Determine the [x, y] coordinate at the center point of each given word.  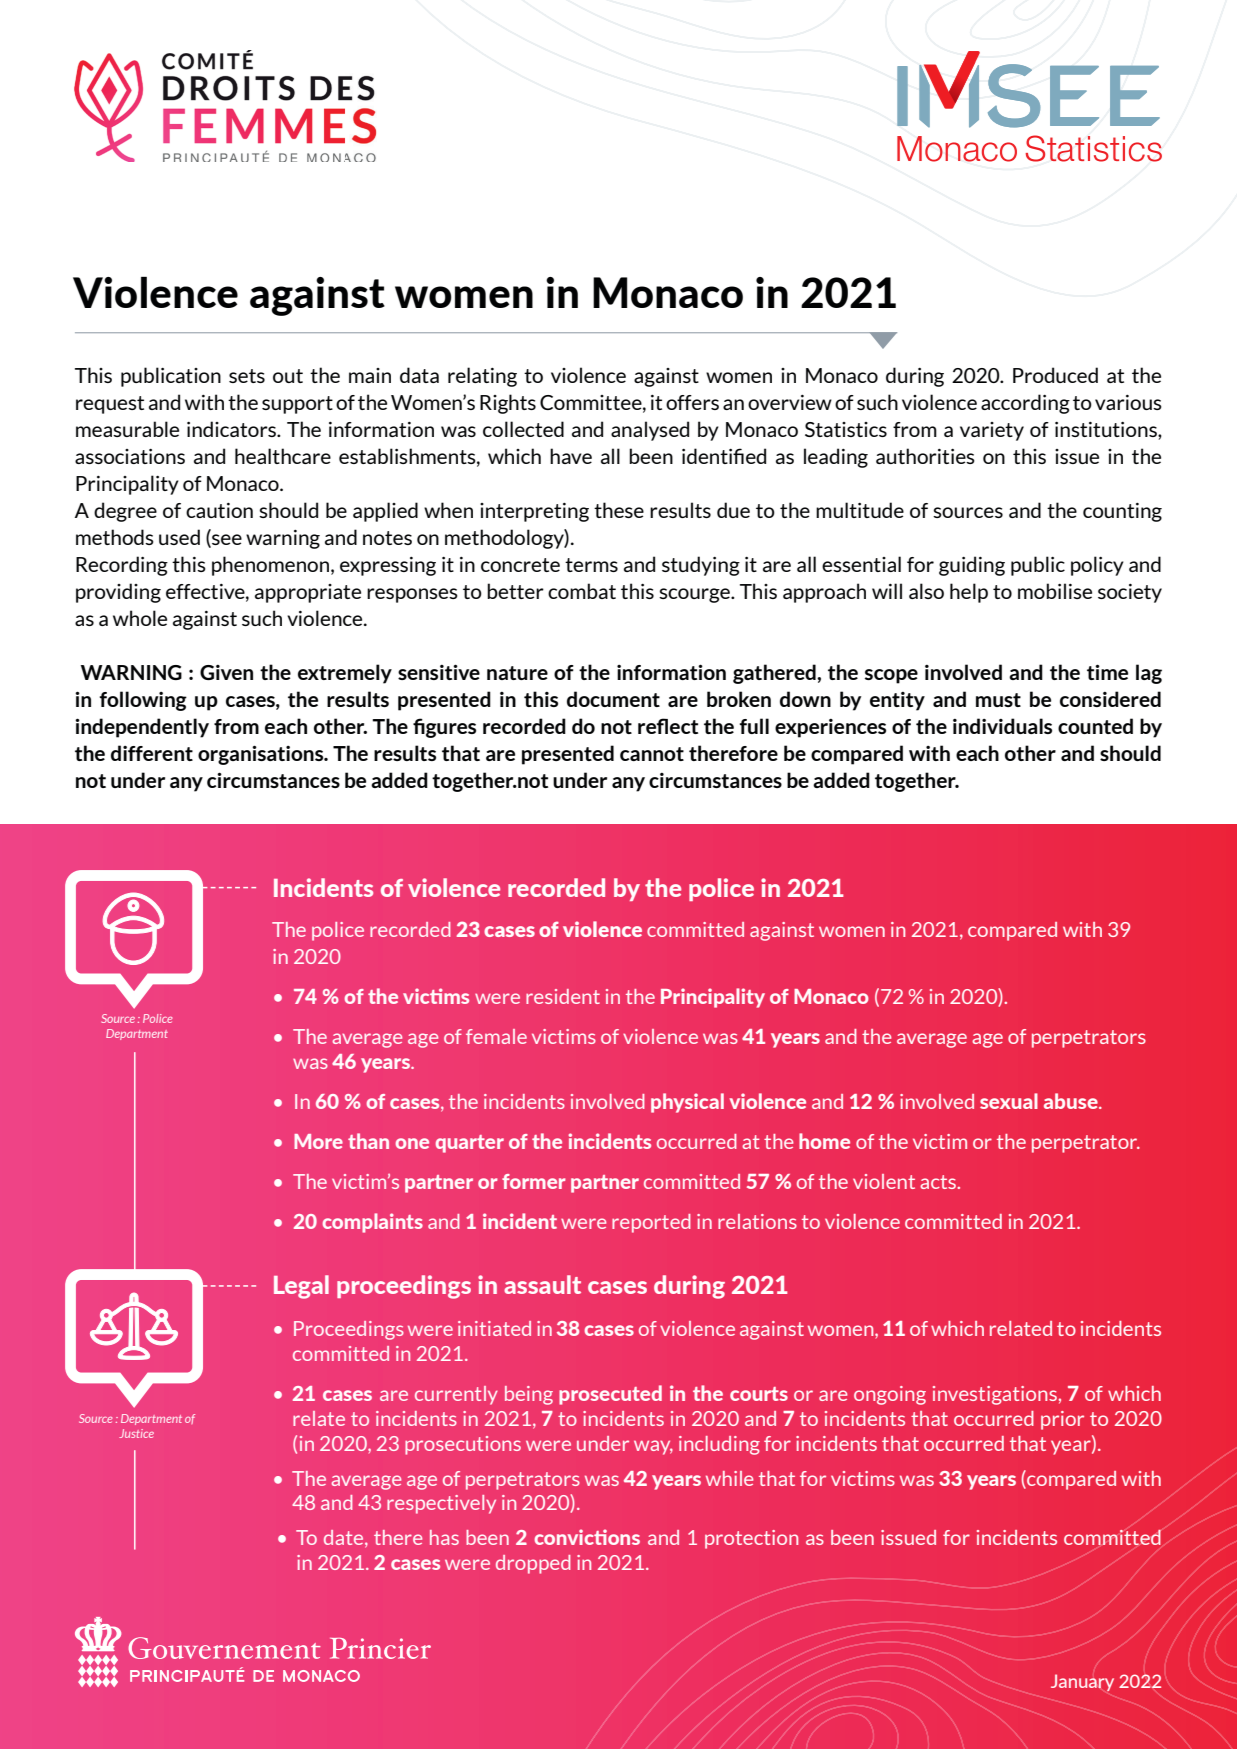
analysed [650, 431]
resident [563, 996]
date [345, 1538]
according [1025, 404]
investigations [995, 1395]
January [1082, 1682]
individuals [1002, 726]
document [613, 699]
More [318, 1141]
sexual [1009, 1101]
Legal [301, 1287]
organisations [262, 755]
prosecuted [610, 1395]
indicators [232, 429]
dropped [533, 1564]
